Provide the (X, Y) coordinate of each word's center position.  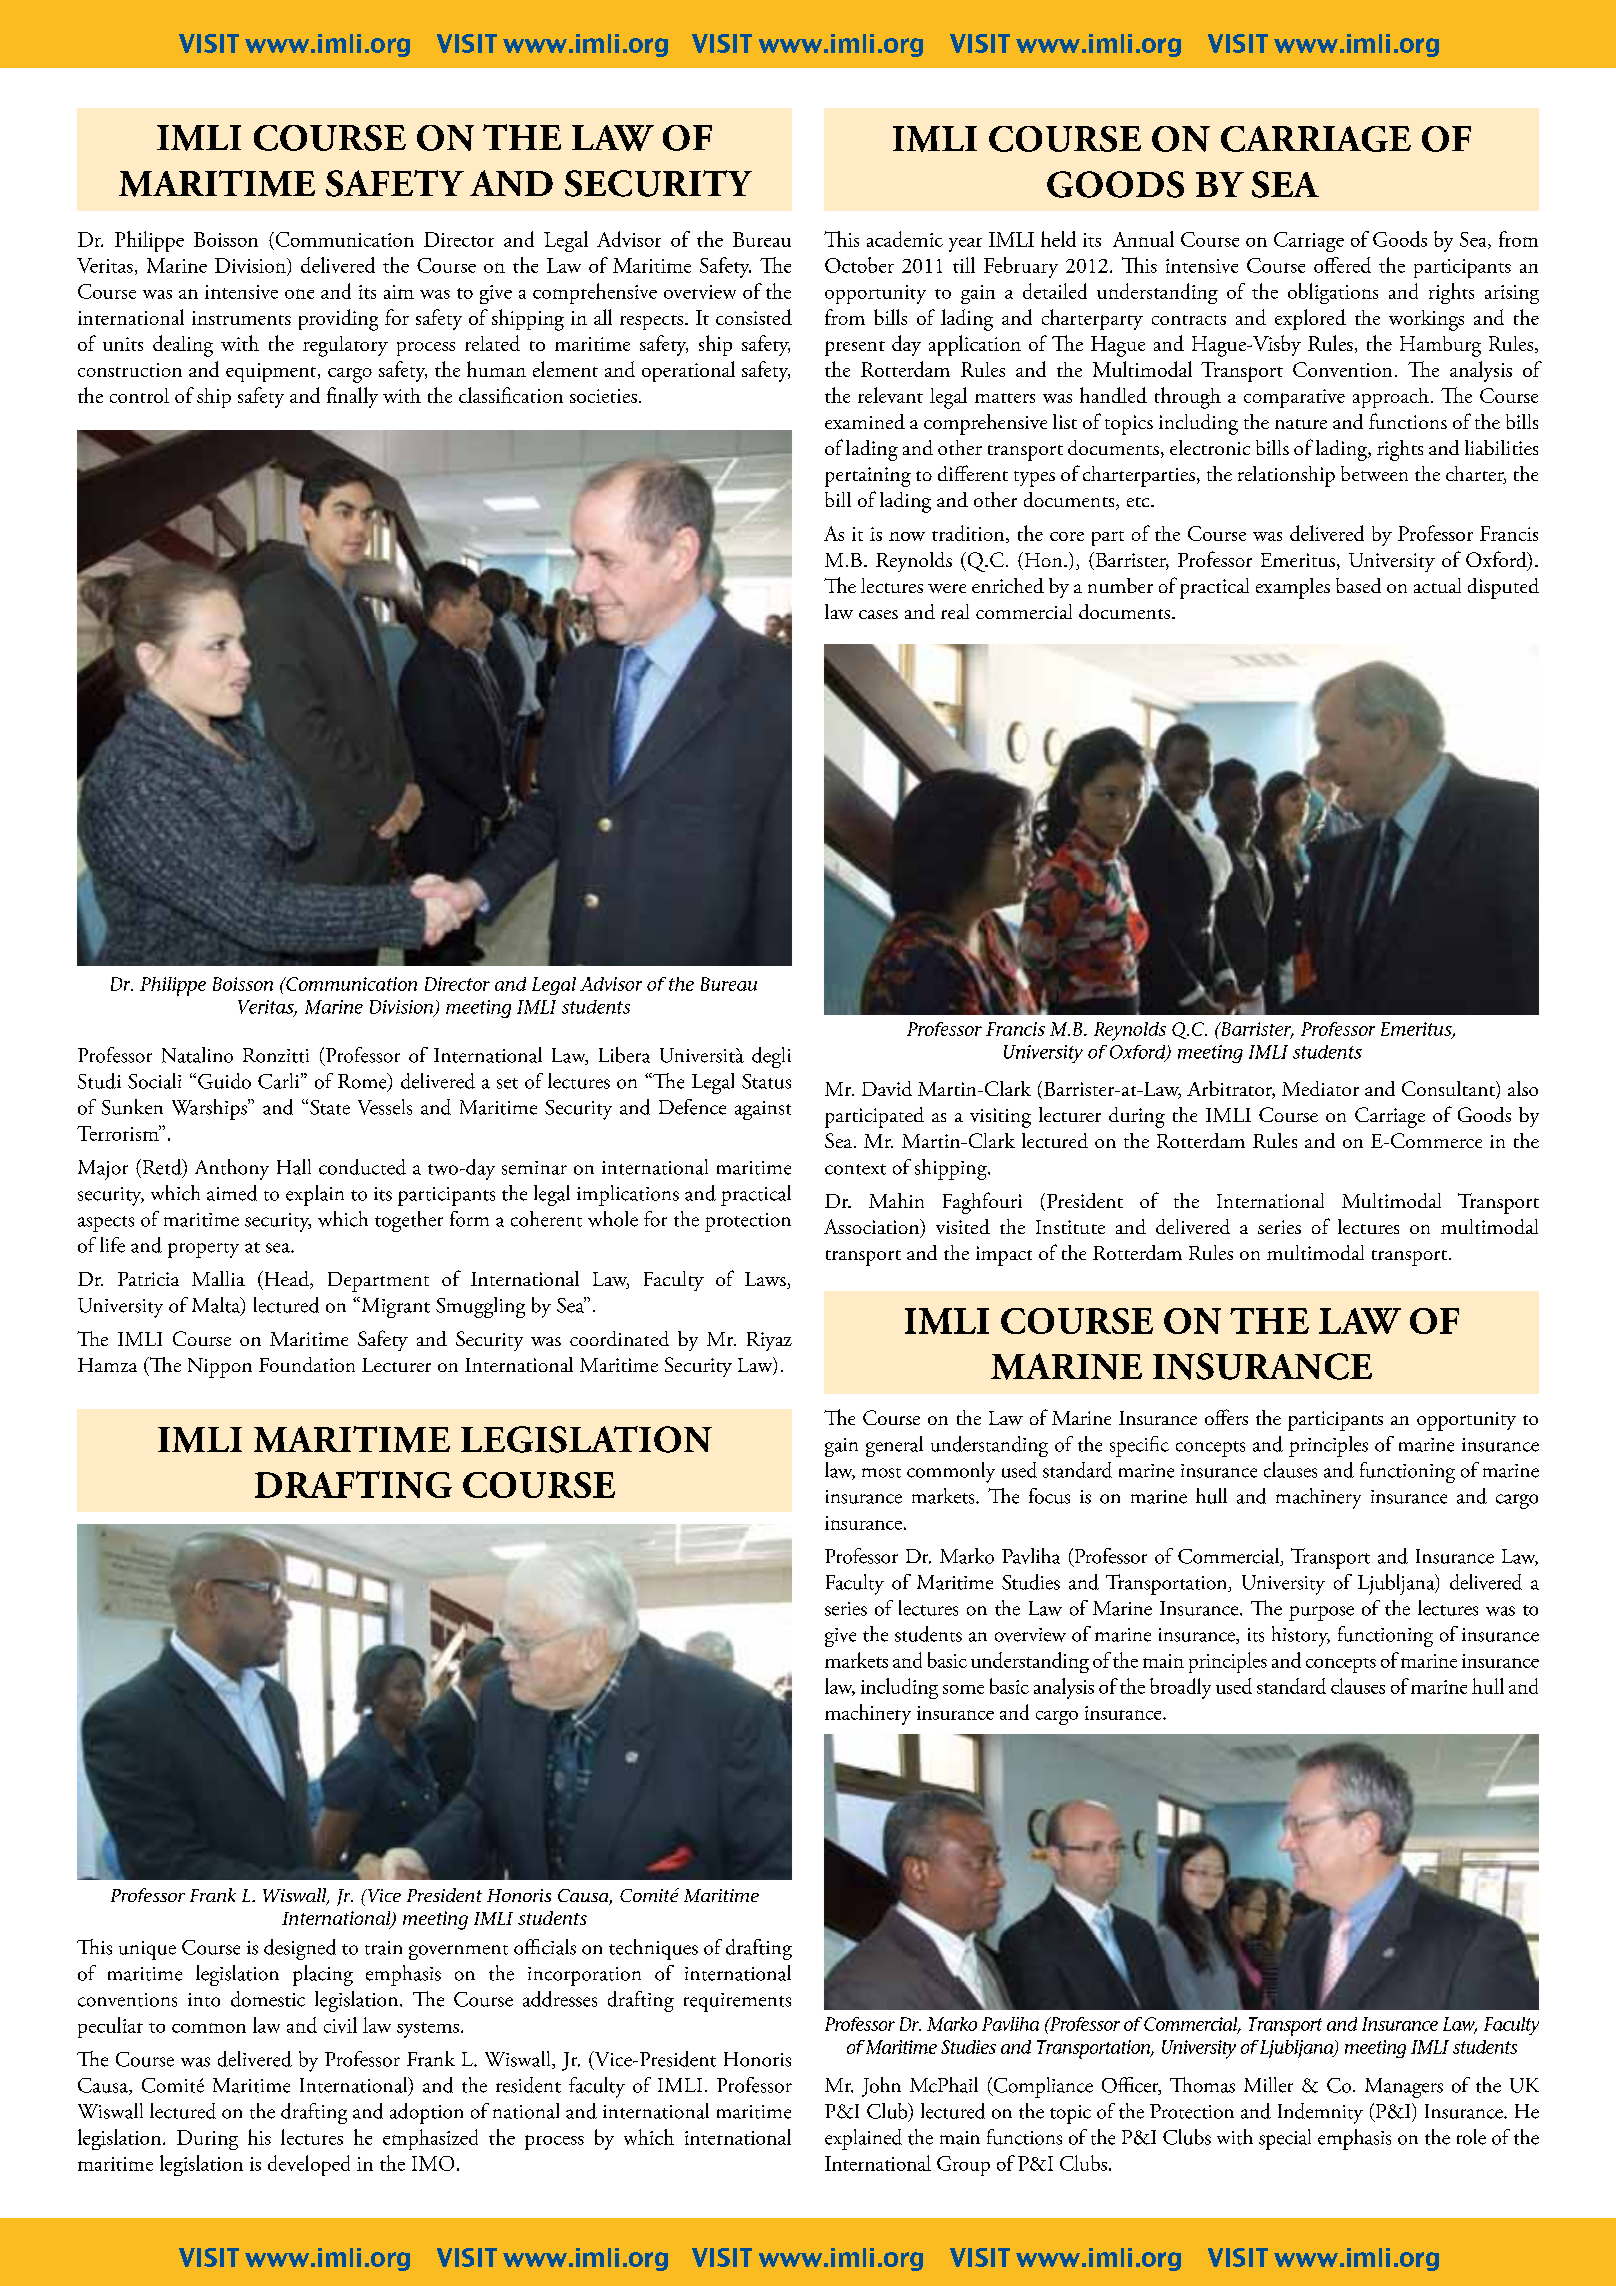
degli (771, 1057)
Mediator (1320, 1088)
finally (352, 397)
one (299, 294)
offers (1226, 1417)
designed (300, 1949)
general (894, 1446)
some (963, 1689)
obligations (1333, 293)
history (1301, 1636)
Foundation (307, 1364)
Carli (280, 1081)
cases (878, 614)
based (1358, 585)
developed (309, 2165)
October (859, 265)
